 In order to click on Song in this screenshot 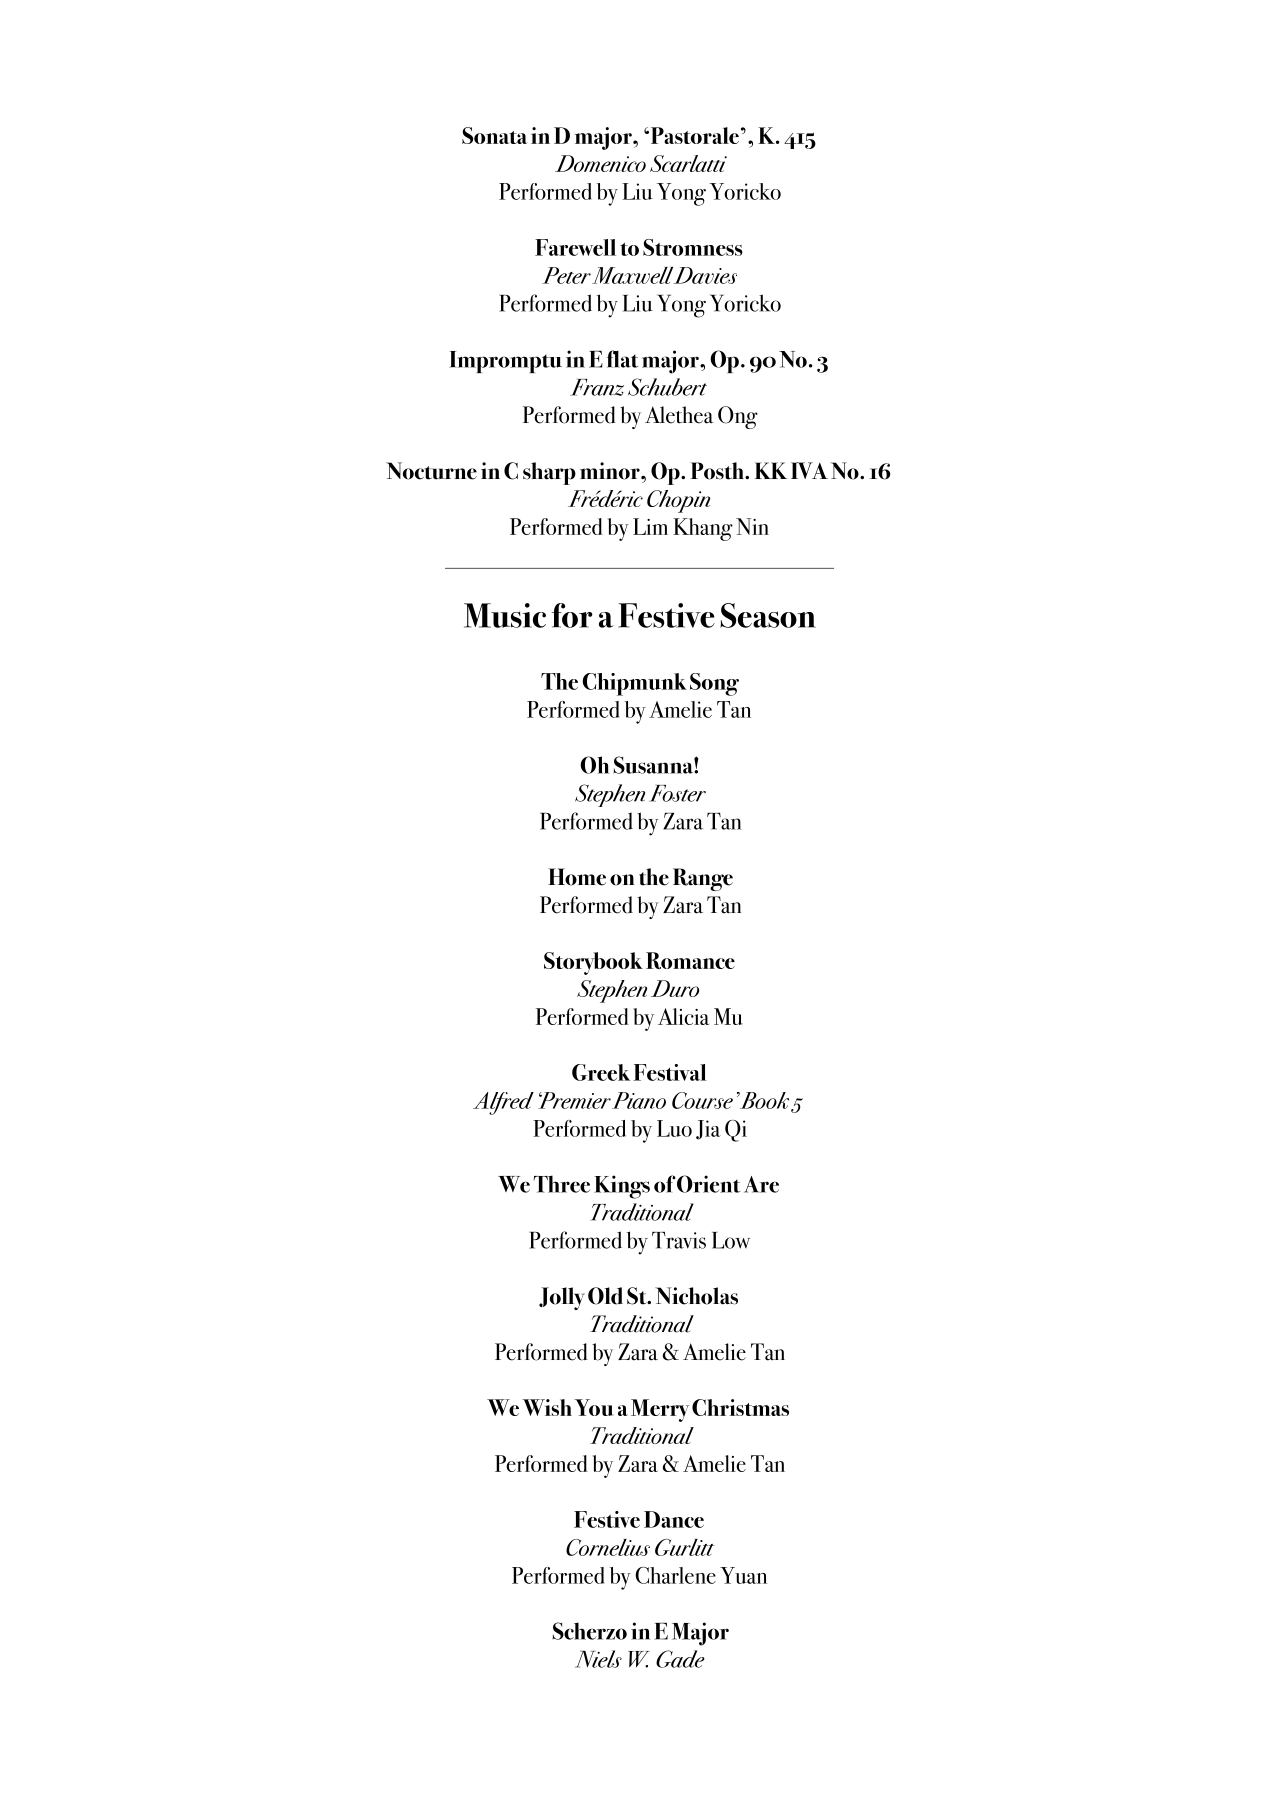, I will do `click(714, 684)`.
